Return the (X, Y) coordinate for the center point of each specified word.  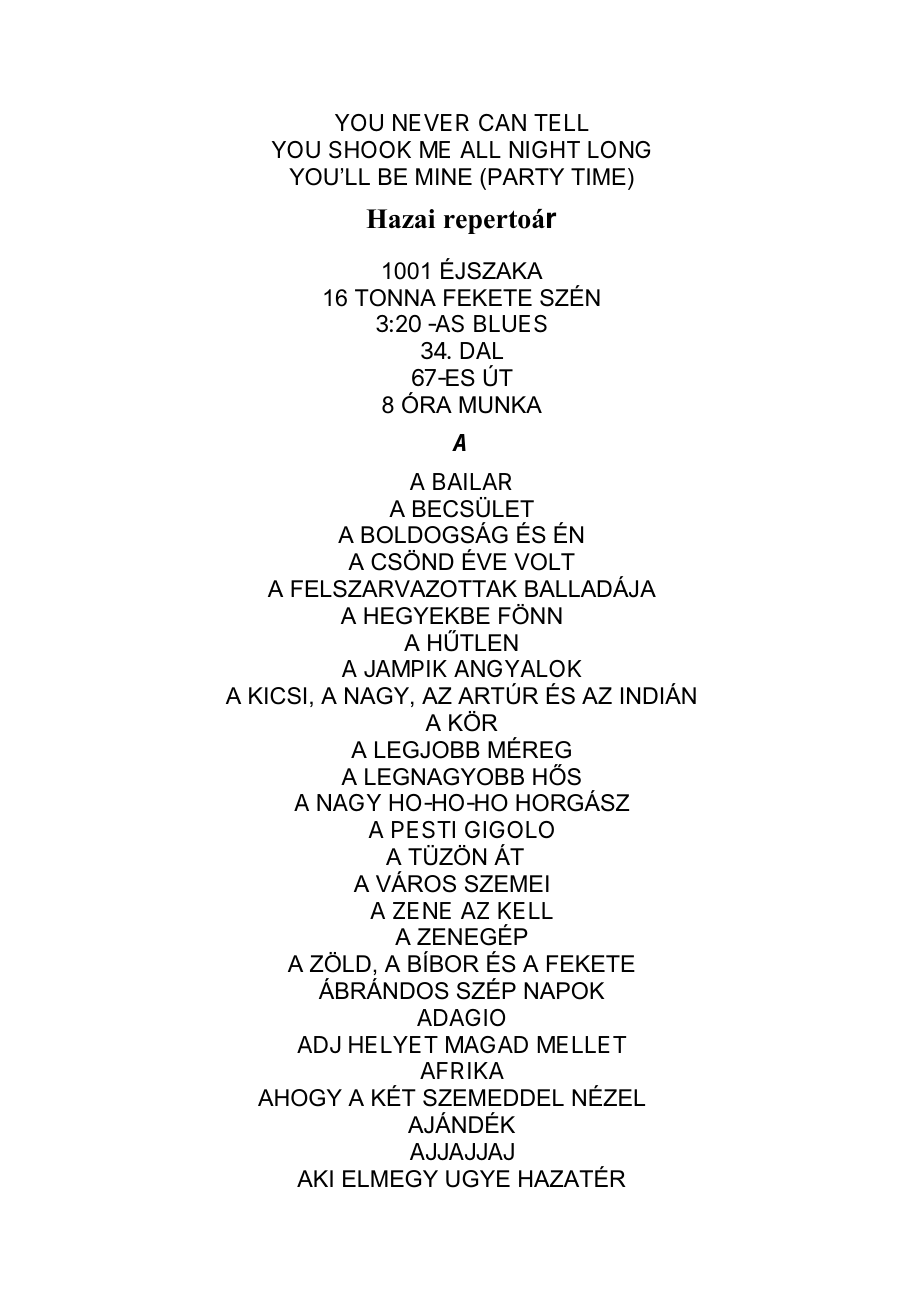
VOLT (544, 562)
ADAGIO (461, 1018)
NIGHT (544, 149)
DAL (481, 350)
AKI (315, 1178)
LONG (619, 150)
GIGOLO (509, 830)
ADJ (319, 1044)
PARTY (526, 176)
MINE (444, 176)
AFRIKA (462, 1070)
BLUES (510, 324)
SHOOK (370, 150)
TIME (598, 176)
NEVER (431, 122)
